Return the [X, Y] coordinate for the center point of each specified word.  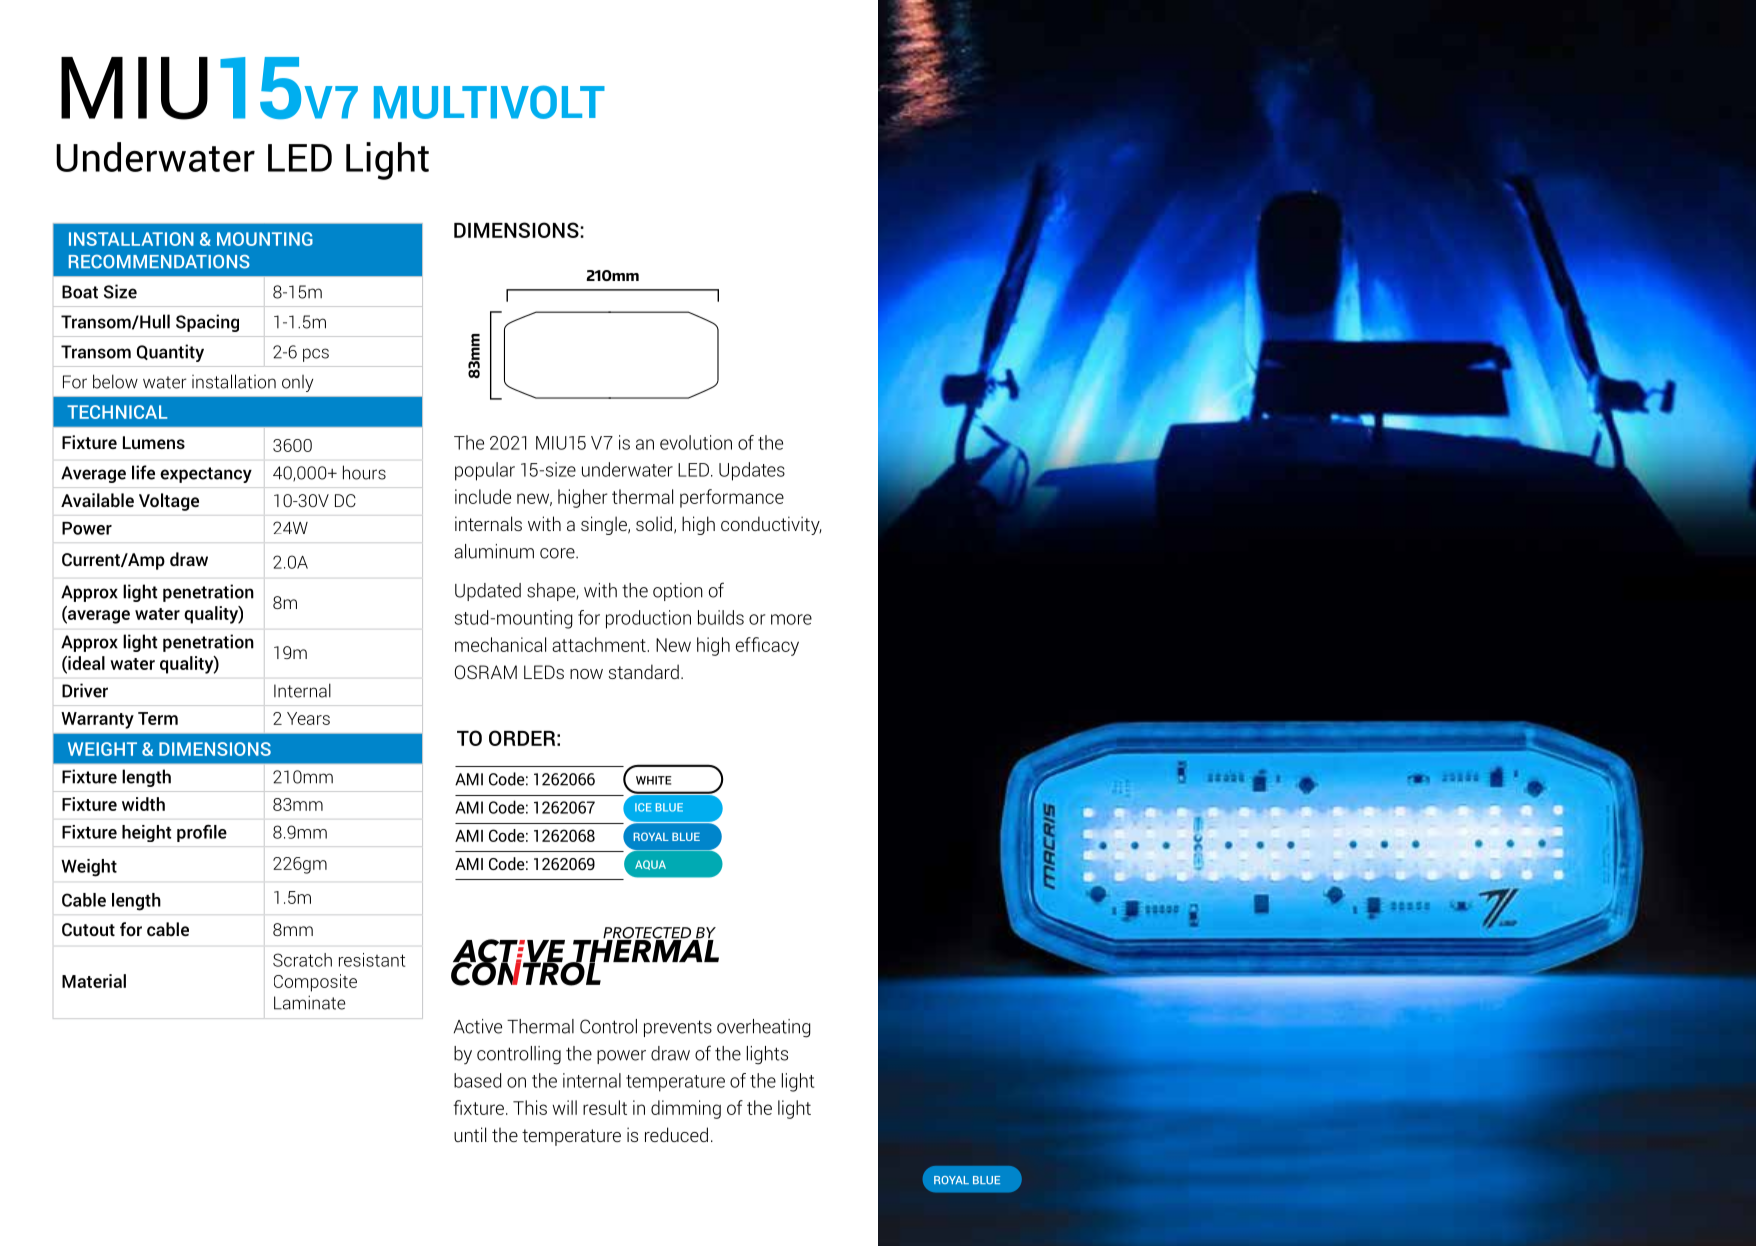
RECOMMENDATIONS [159, 262]
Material [94, 981]
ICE [643, 807]
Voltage [169, 502]
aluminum [494, 551]
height [146, 833]
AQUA [650, 865]
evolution [696, 442]
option [678, 592]
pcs [316, 355]
